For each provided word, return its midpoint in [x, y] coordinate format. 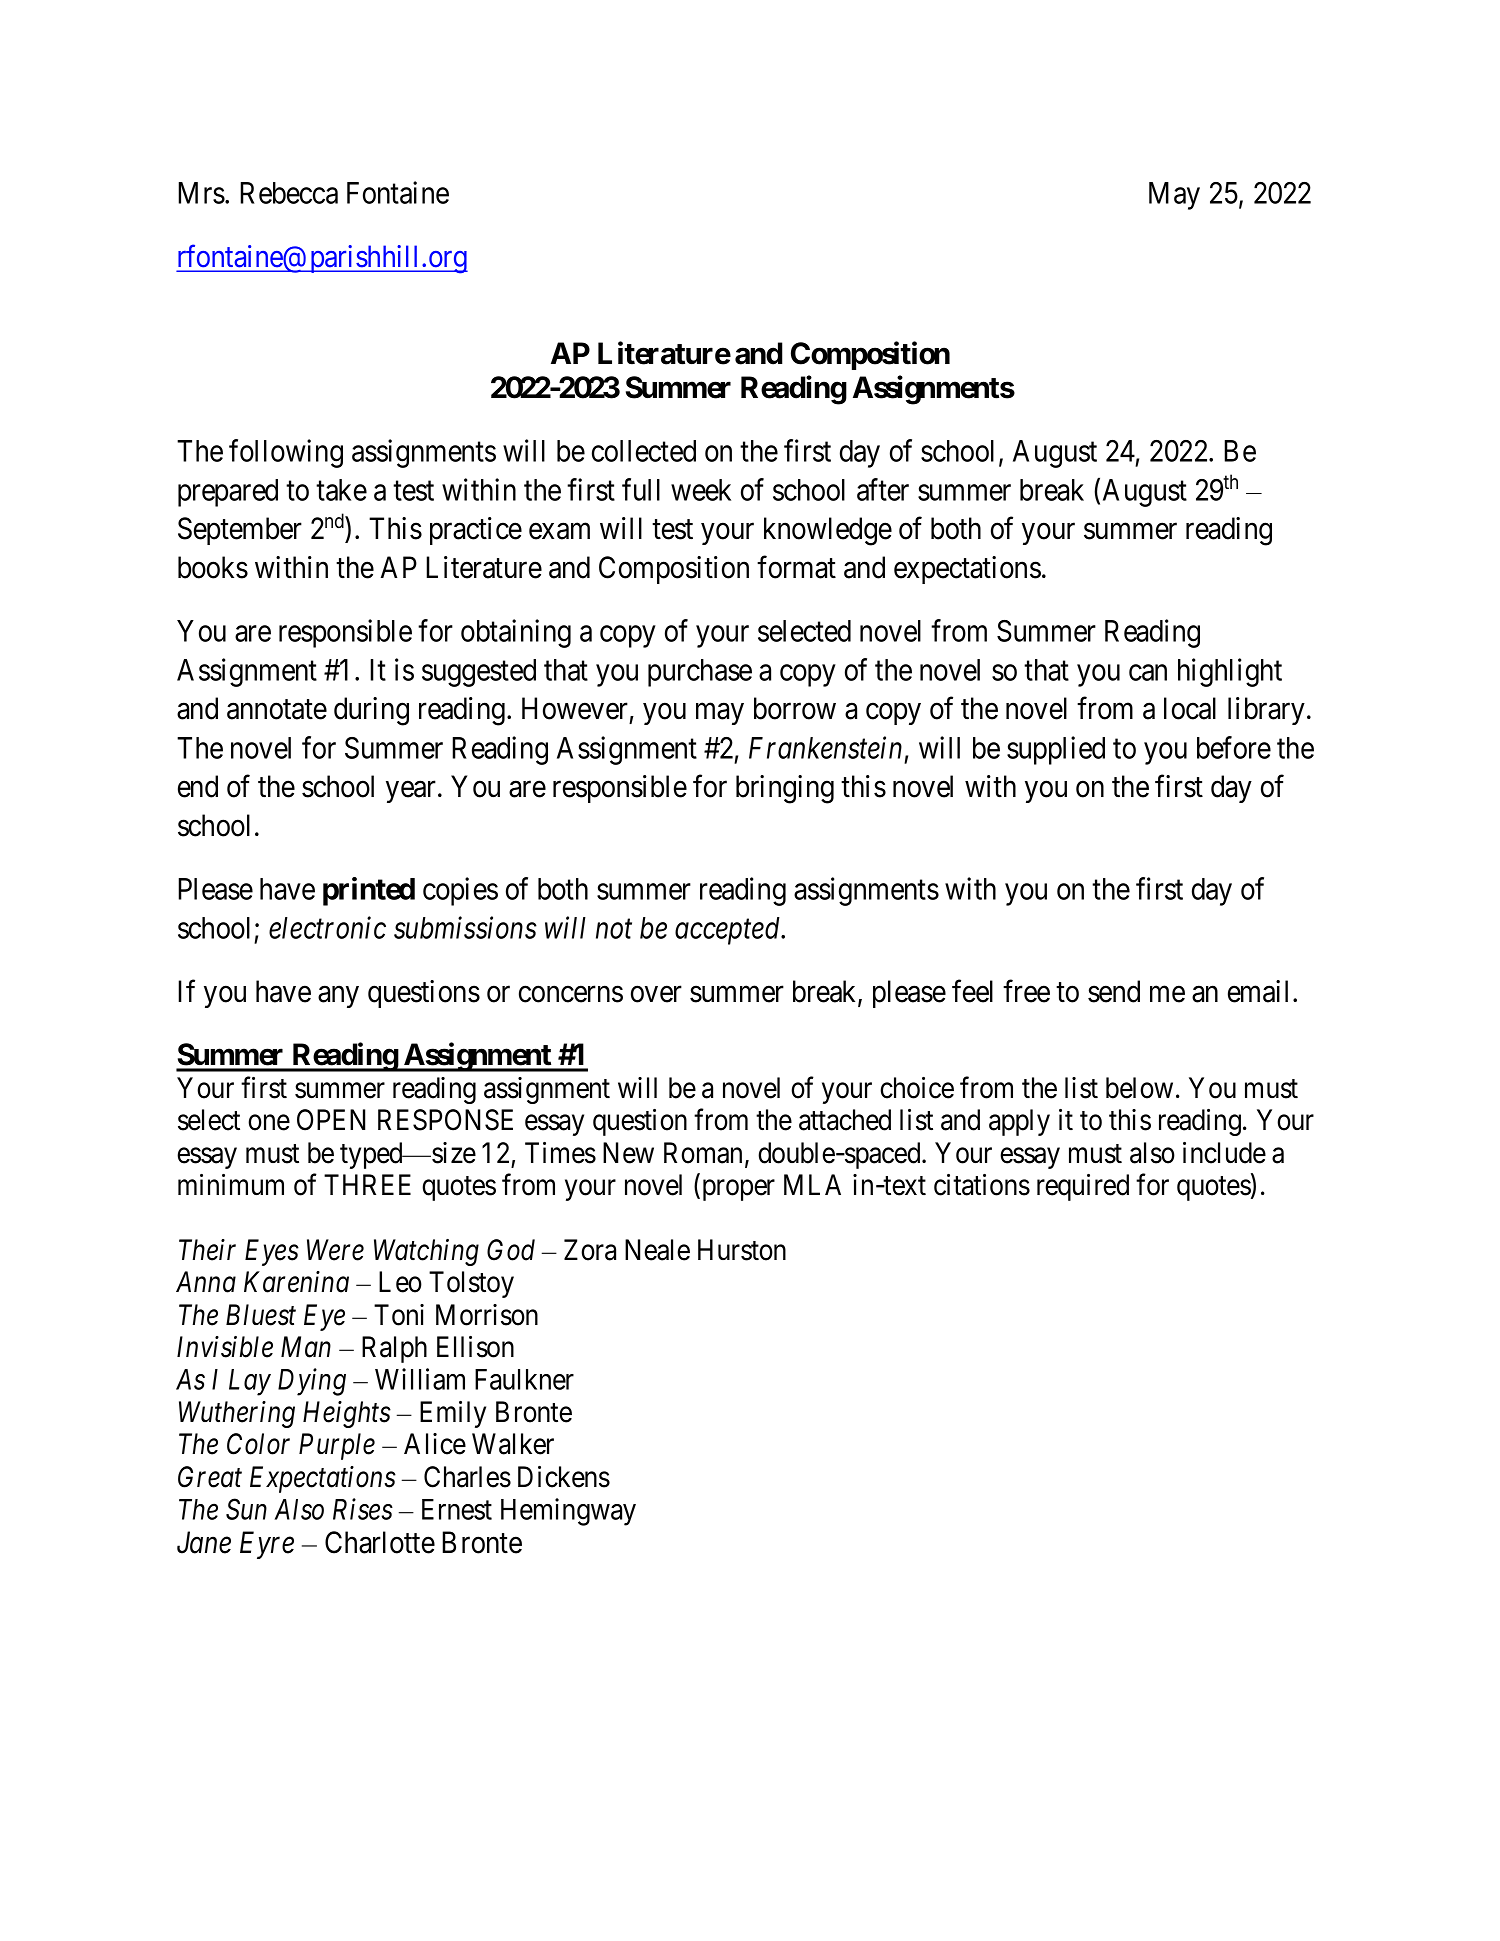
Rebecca [289, 193]
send [1114, 991]
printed [369, 891]
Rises [363, 1509]
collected [644, 451]
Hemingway [568, 1512]
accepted [729, 931]
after [883, 489]
